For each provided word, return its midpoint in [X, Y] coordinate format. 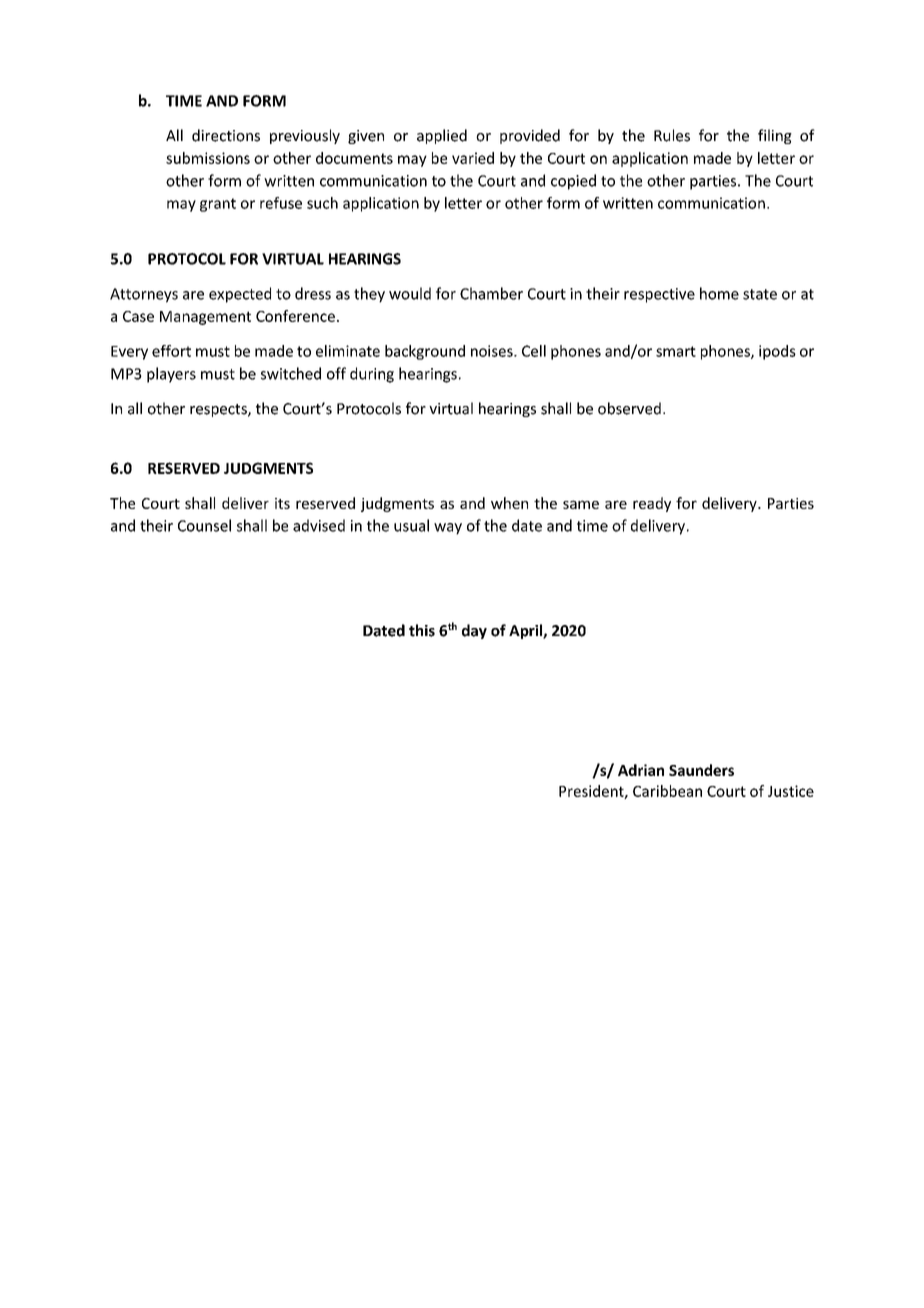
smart [676, 351]
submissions [208, 158]
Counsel [204, 525]
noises [493, 351]
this [422, 630]
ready [652, 504]
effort [171, 351]
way [448, 529]
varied [473, 158]
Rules [672, 135]
